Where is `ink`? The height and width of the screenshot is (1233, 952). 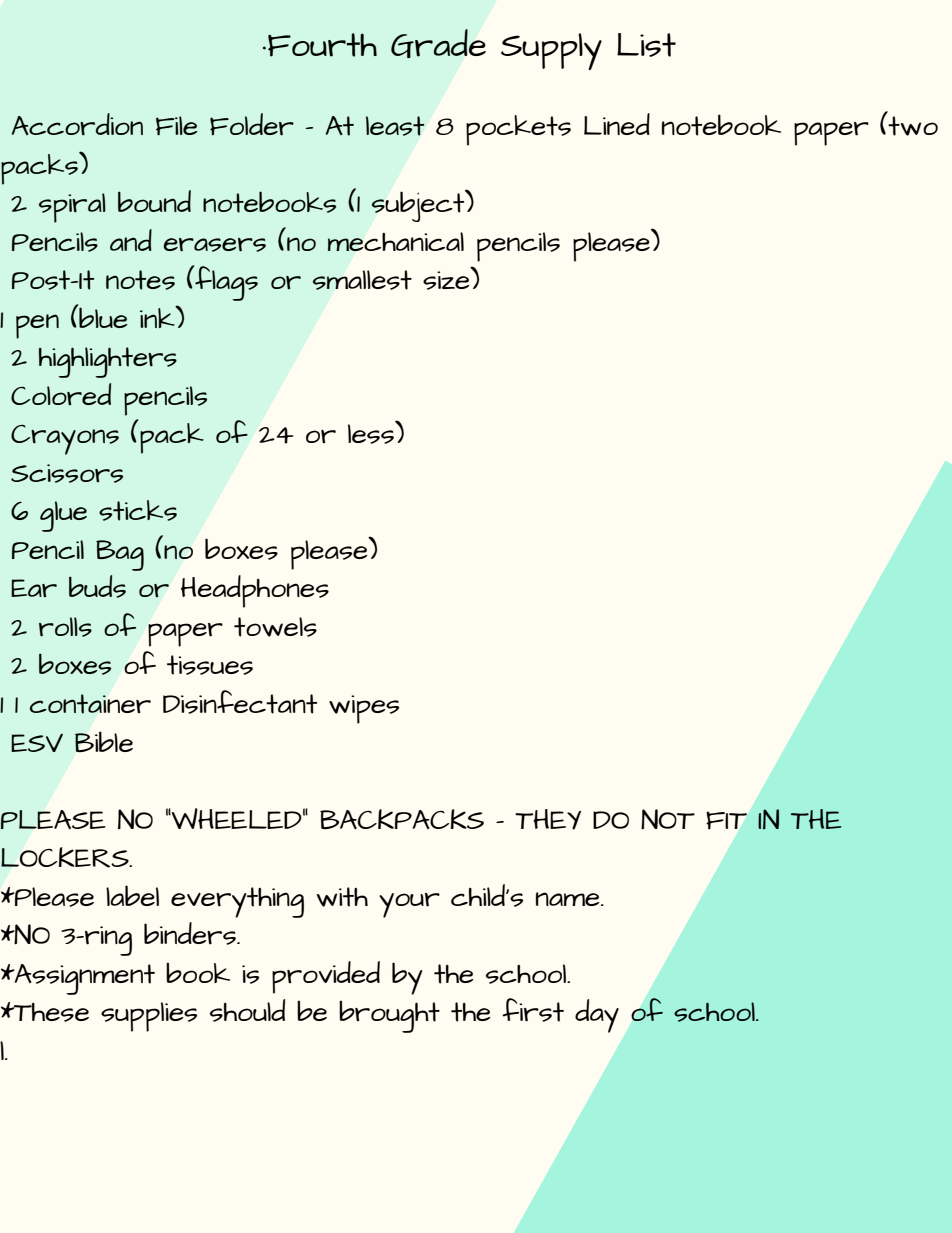
ink is located at coordinates (158, 316).
